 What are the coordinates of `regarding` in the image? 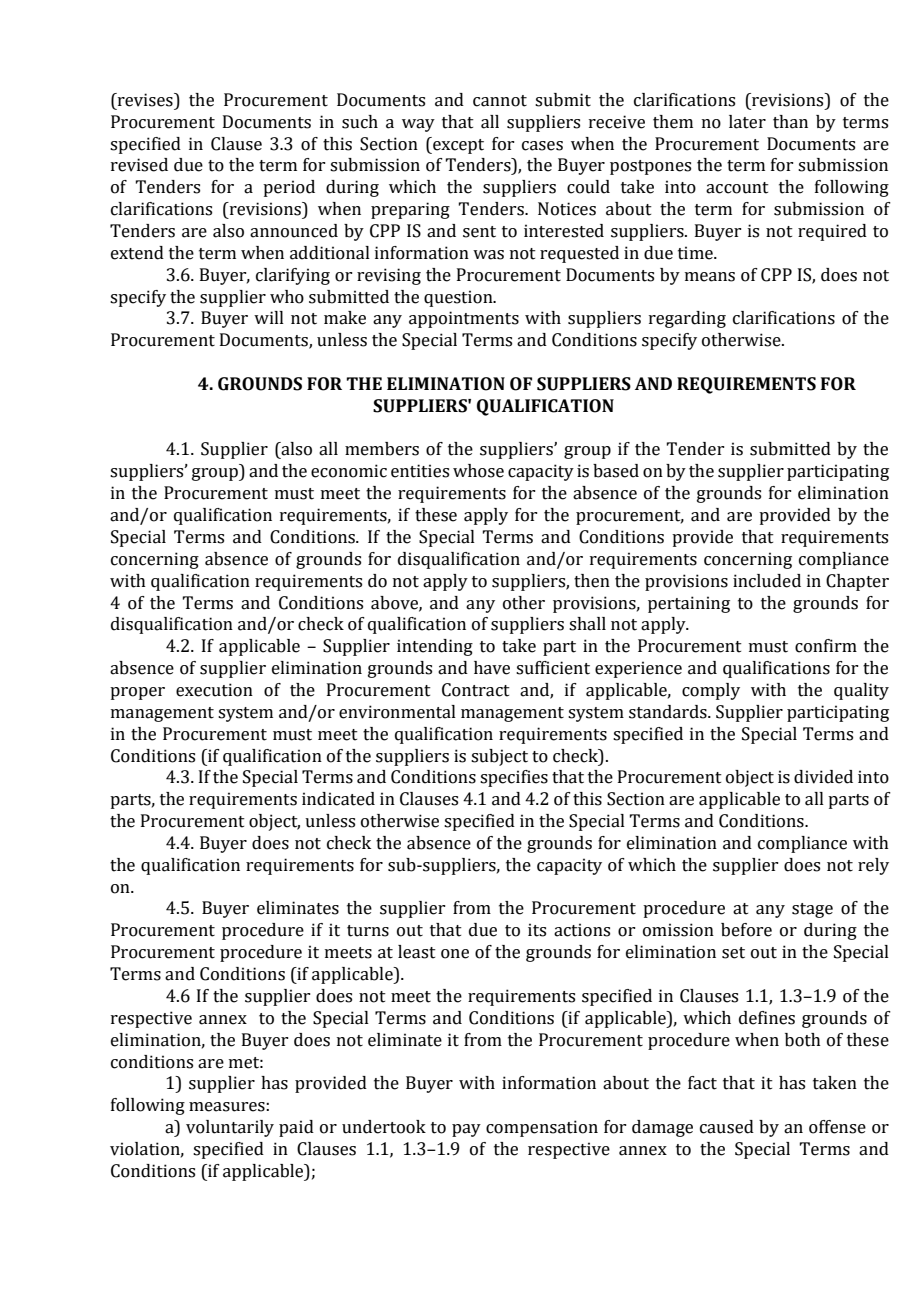 It's located at (687, 319).
